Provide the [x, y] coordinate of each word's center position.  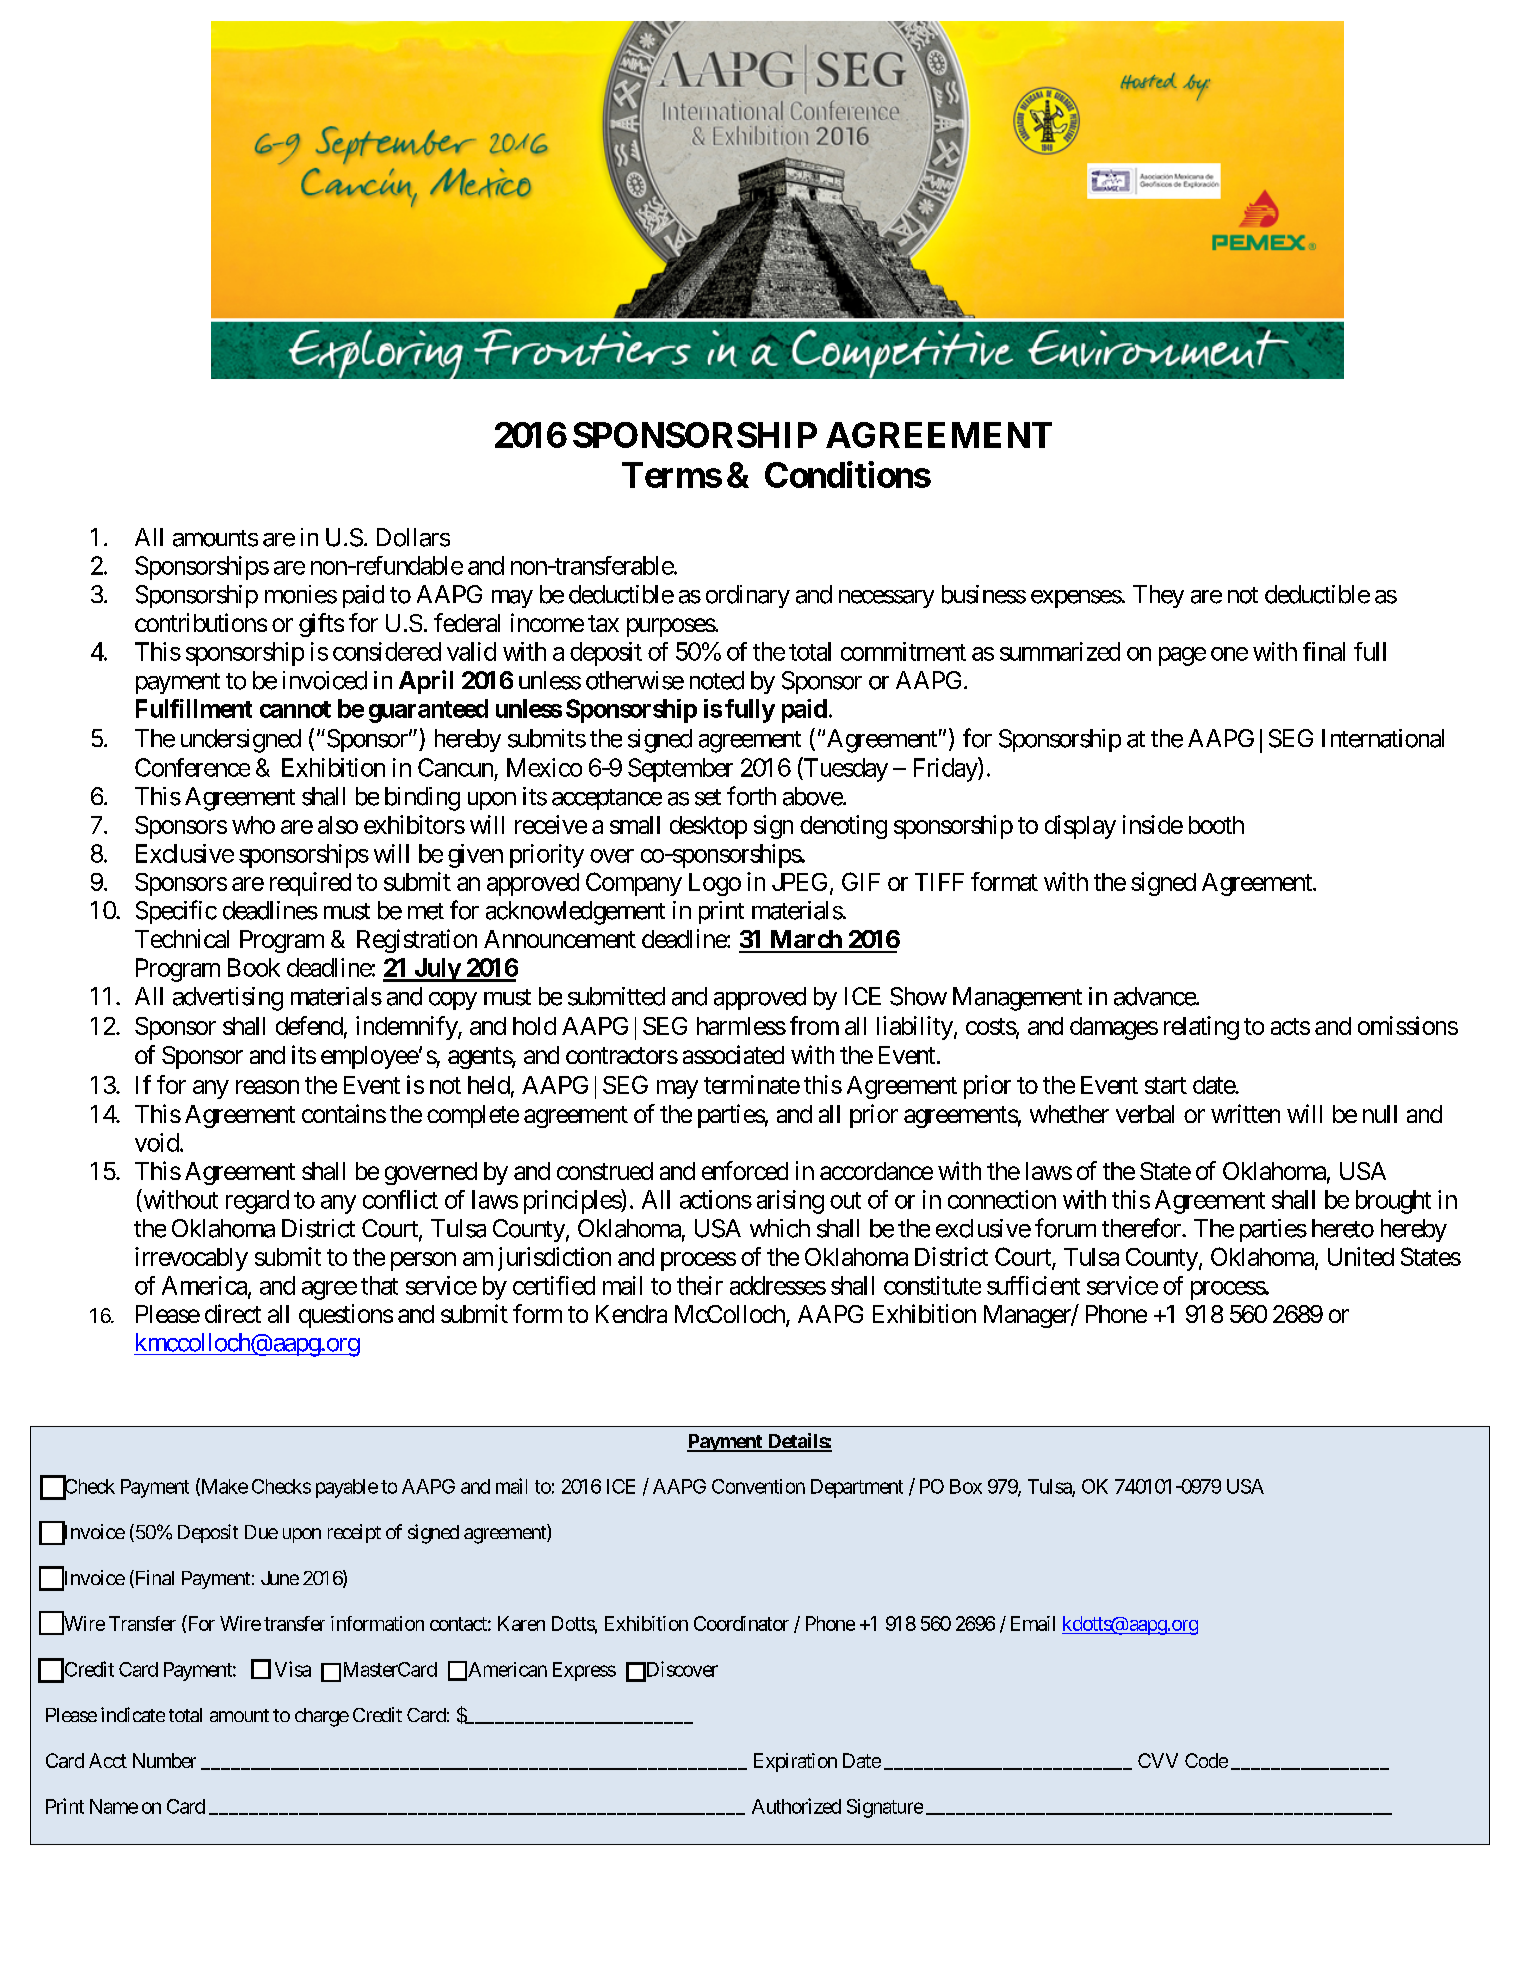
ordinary [748, 596]
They [1158, 596]
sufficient [1033, 1285]
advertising [228, 999]
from [814, 1025]
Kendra [631, 1314]
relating [1201, 1028]
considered [387, 651]
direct [233, 1313]
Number [164, 1760]
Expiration [795, 1762]
